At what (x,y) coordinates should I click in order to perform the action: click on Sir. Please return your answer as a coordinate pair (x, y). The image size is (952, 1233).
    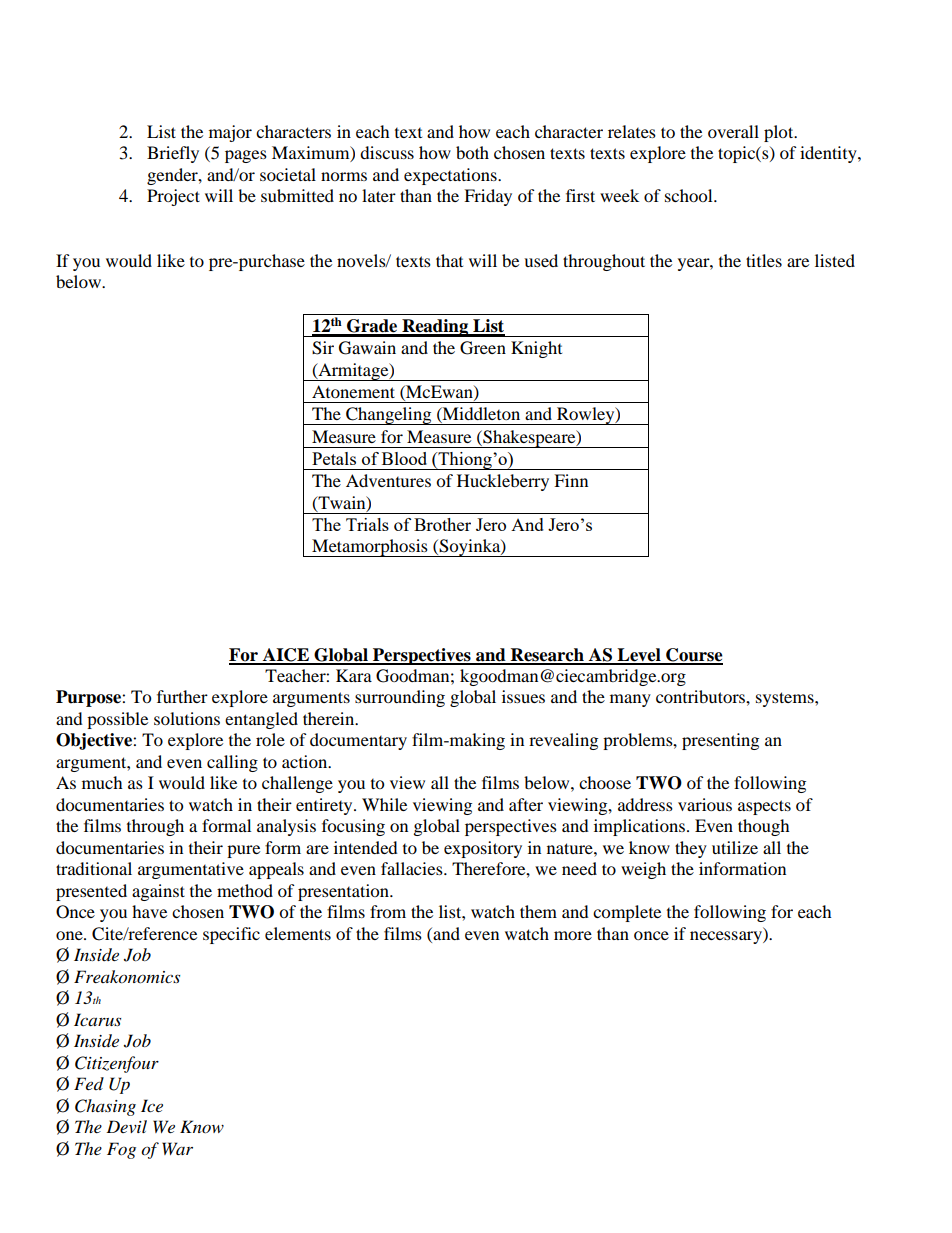
    Looking at the image, I should click on (323, 348).
